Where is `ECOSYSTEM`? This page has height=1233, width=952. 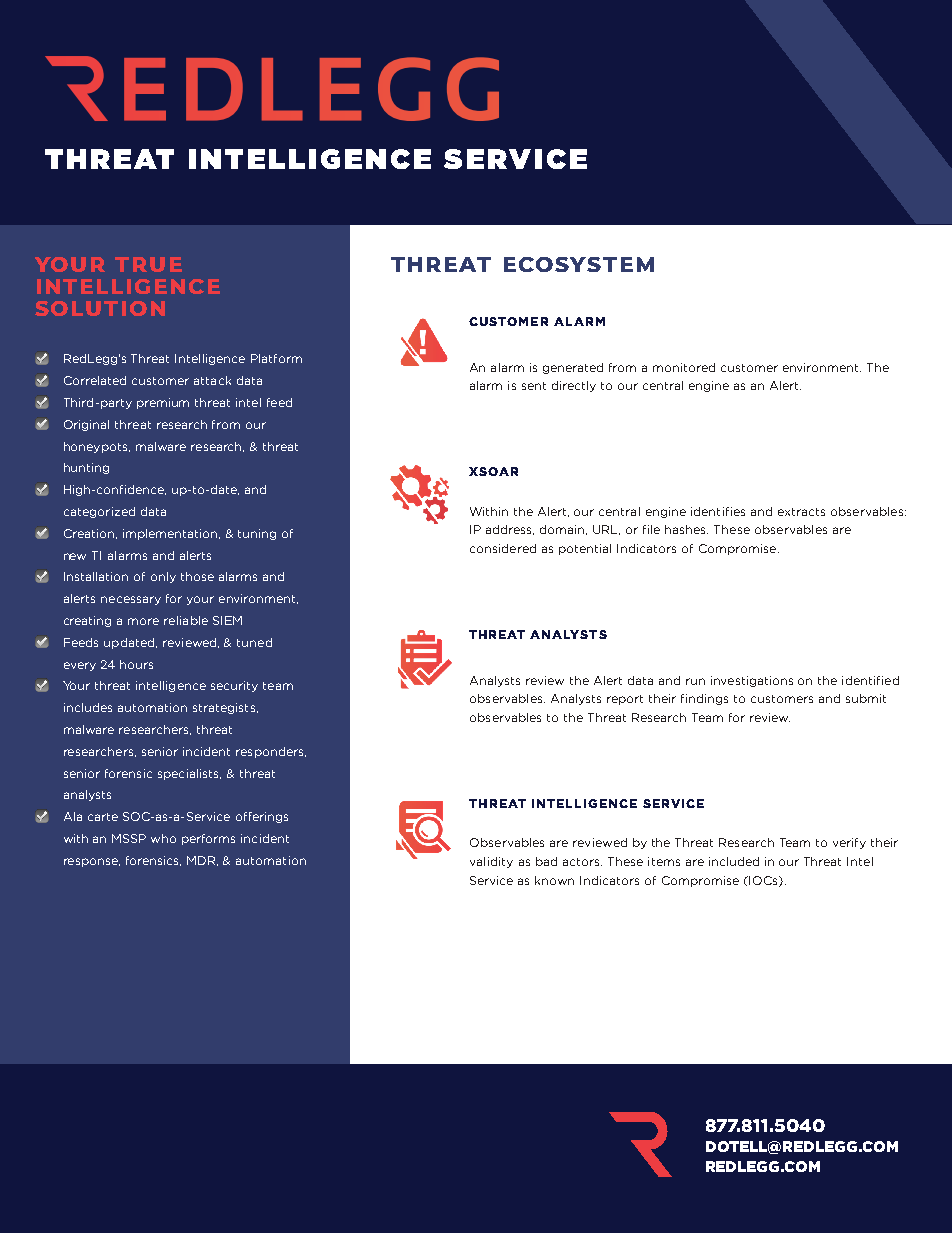
ECOSYSTEM is located at coordinates (579, 264).
